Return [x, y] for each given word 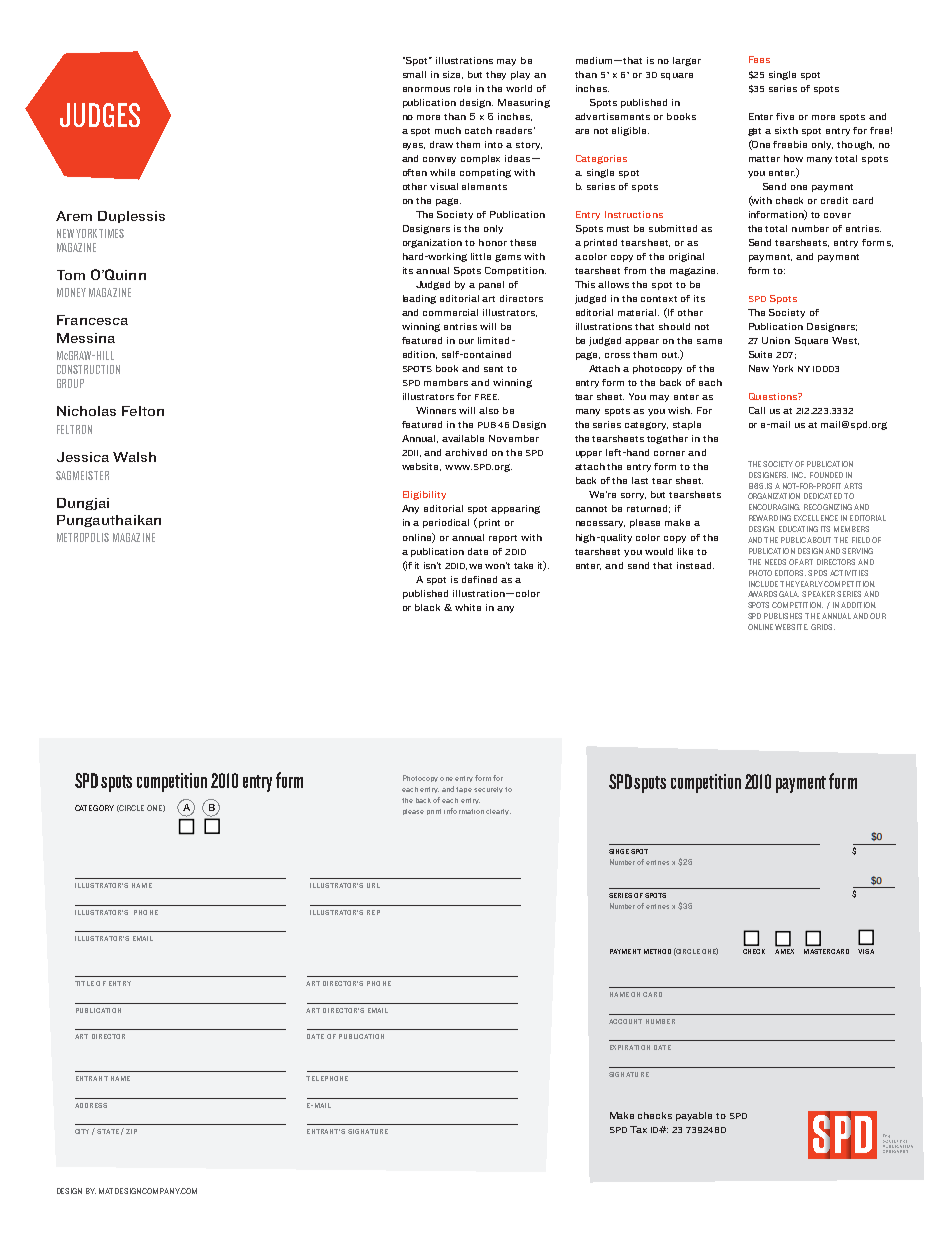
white [468, 607]
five [785, 116]
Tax [638, 1129]
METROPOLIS [83, 537]
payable [694, 1116]
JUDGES [100, 115]
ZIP [131, 1131]
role [462, 88]
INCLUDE [763, 584]
